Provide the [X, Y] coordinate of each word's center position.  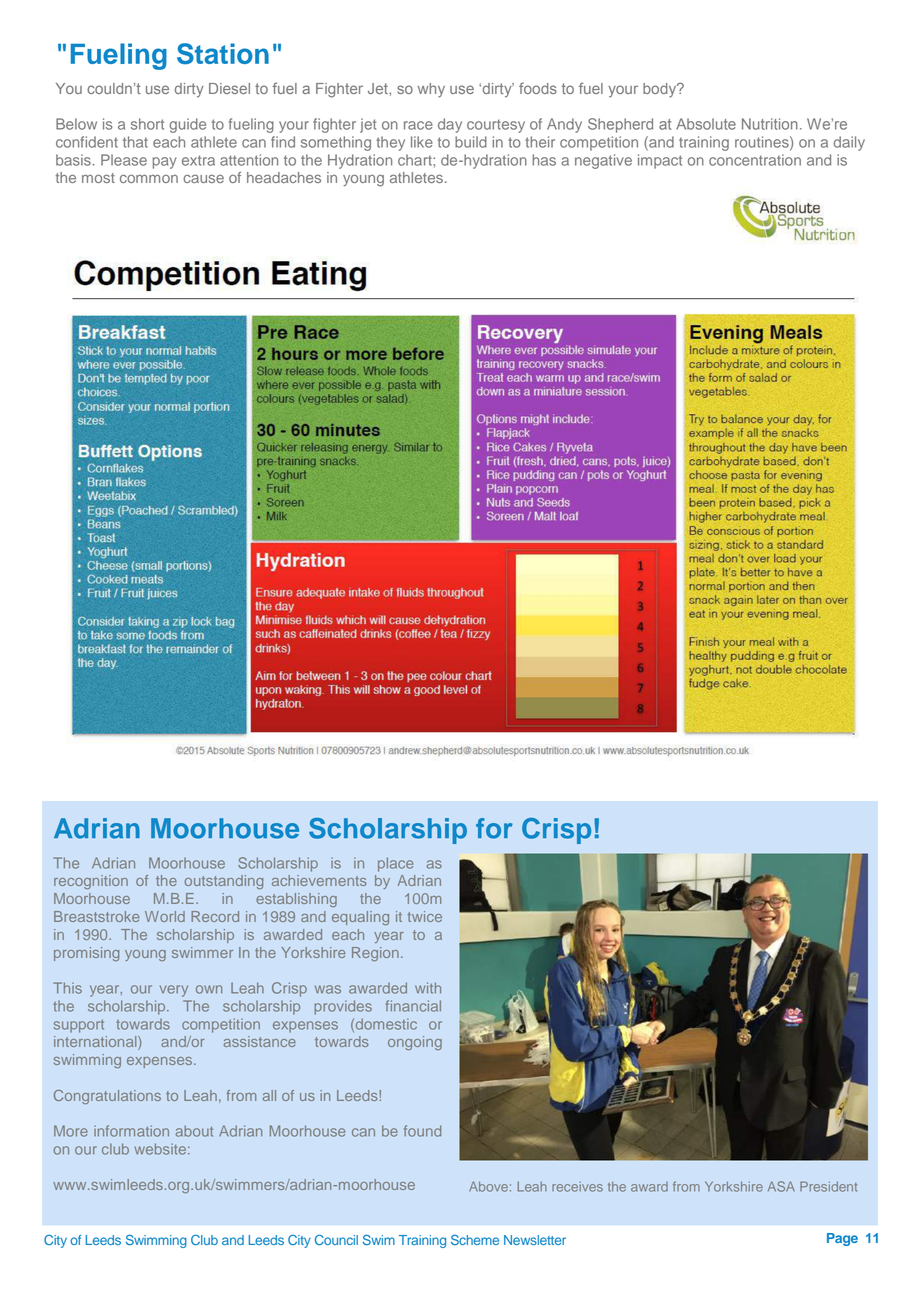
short [147, 124]
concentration [755, 160]
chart [416, 160]
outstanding [223, 882]
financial [413, 1006]
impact [660, 161]
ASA [781, 1186]
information [131, 1131]
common [149, 178]
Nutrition [770, 124]
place [395, 864]
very [174, 991]
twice [424, 916]
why [431, 90]
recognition [91, 882]
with [428, 988]
